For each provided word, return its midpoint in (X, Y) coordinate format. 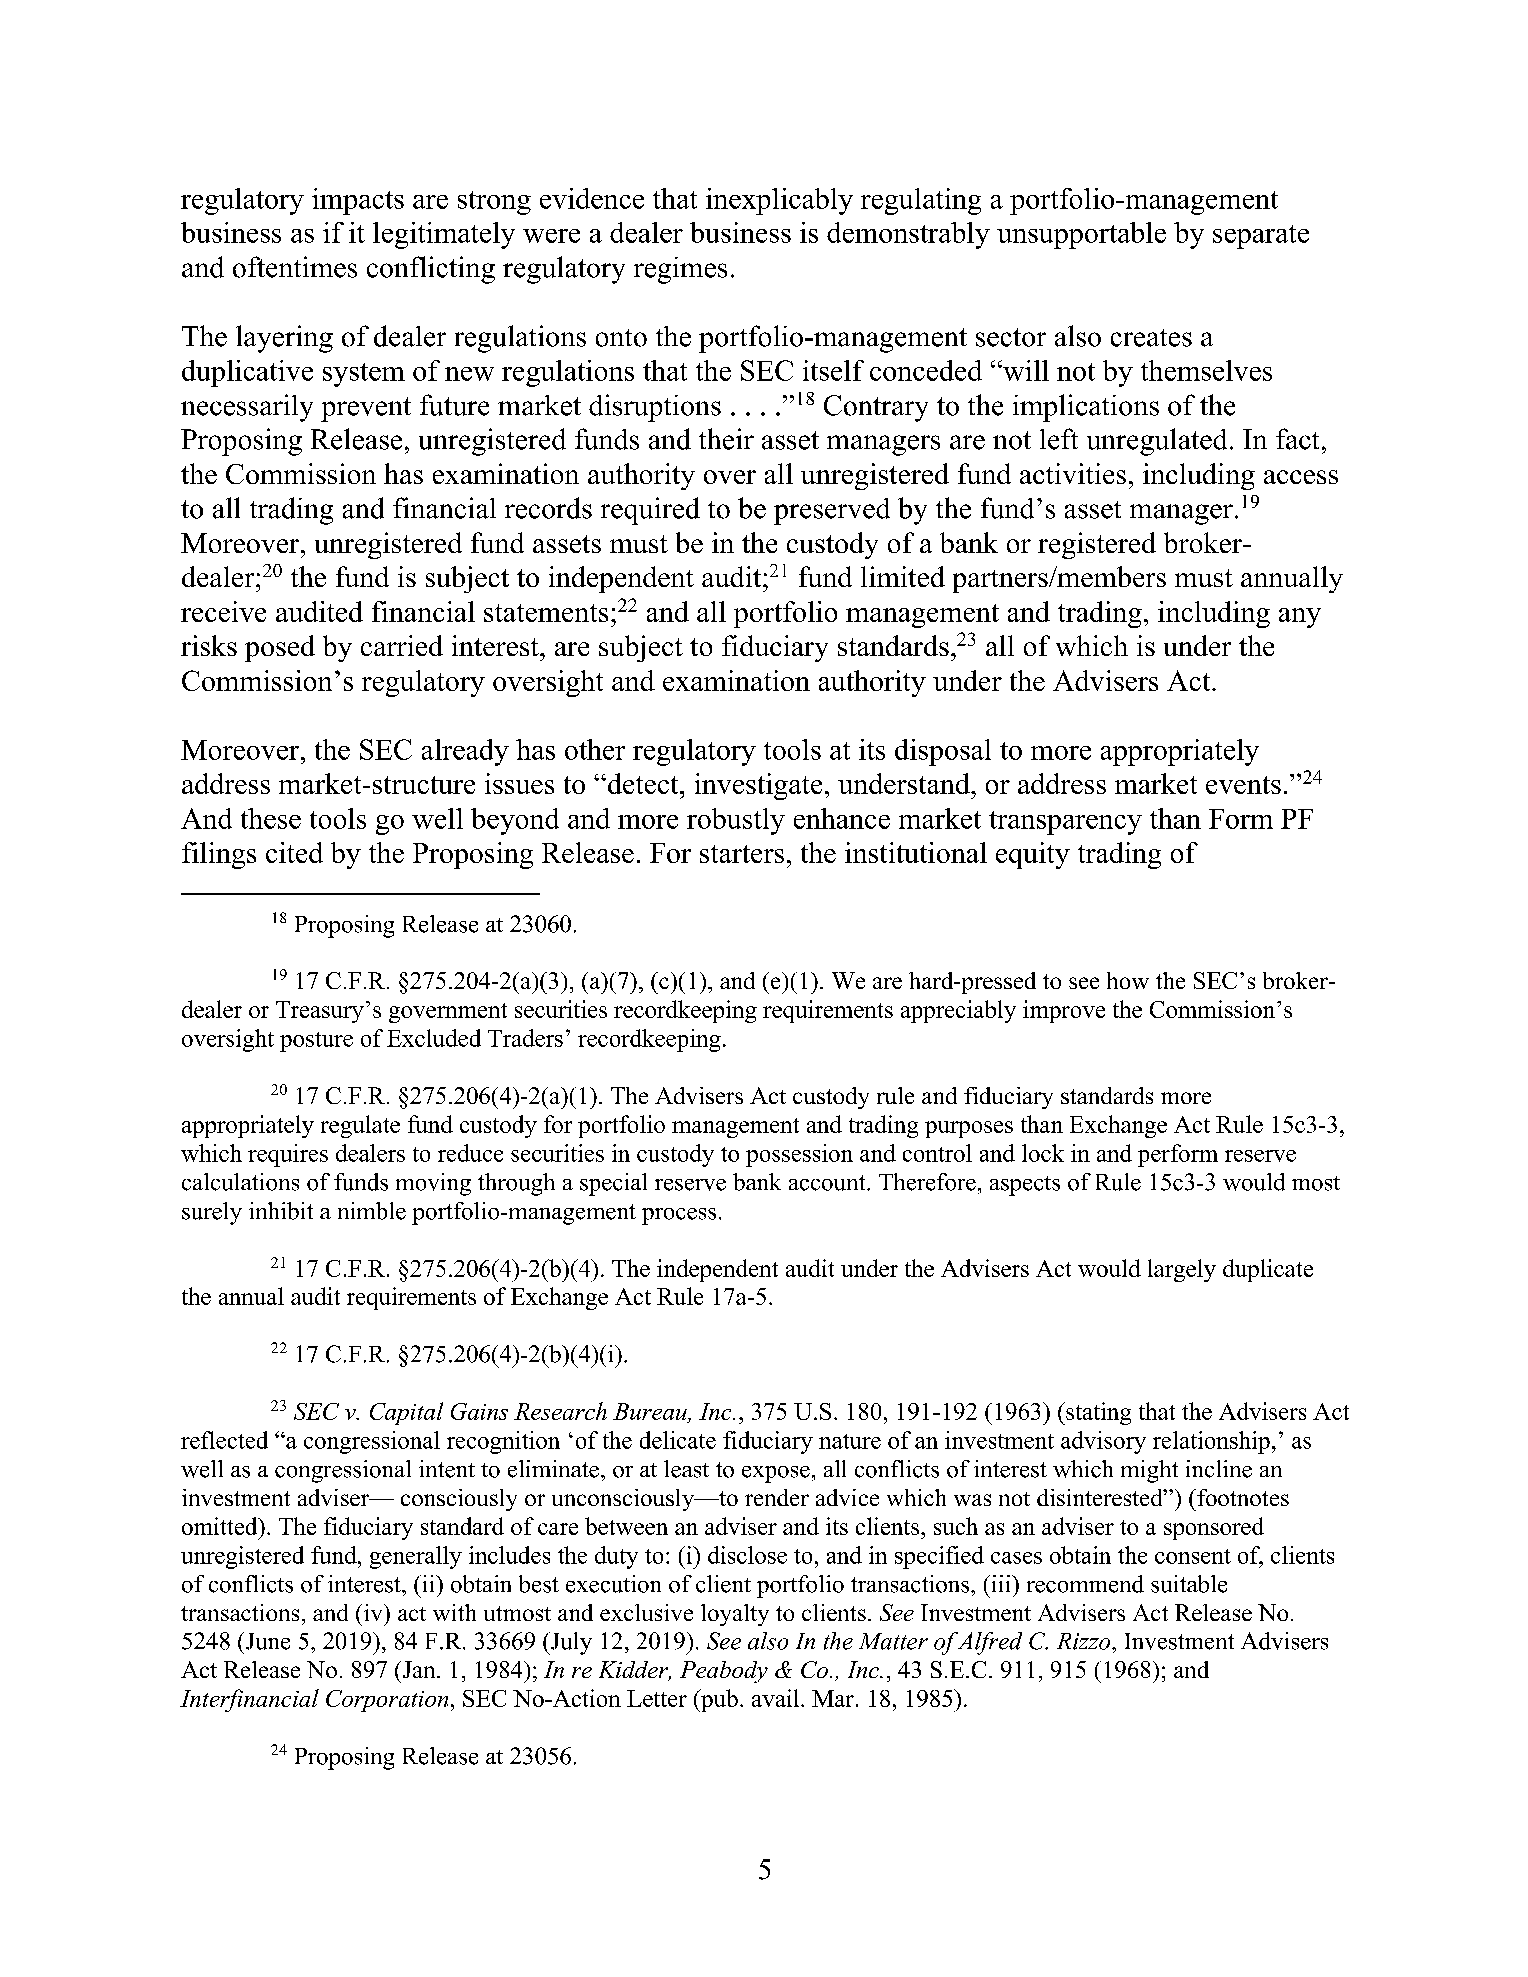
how (1128, 980)
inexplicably (779, 201)
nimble (372, 1211)
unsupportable (1081, 235)
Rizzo (1085, 1641)
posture (316, 1042)
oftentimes (295, 267)
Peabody (724, 1672)
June (266, 1641)
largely (1182, 1270)
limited (903, 576)
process (679, 1216)
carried (402, 645)
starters (742, 854)
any (1300, 618)
